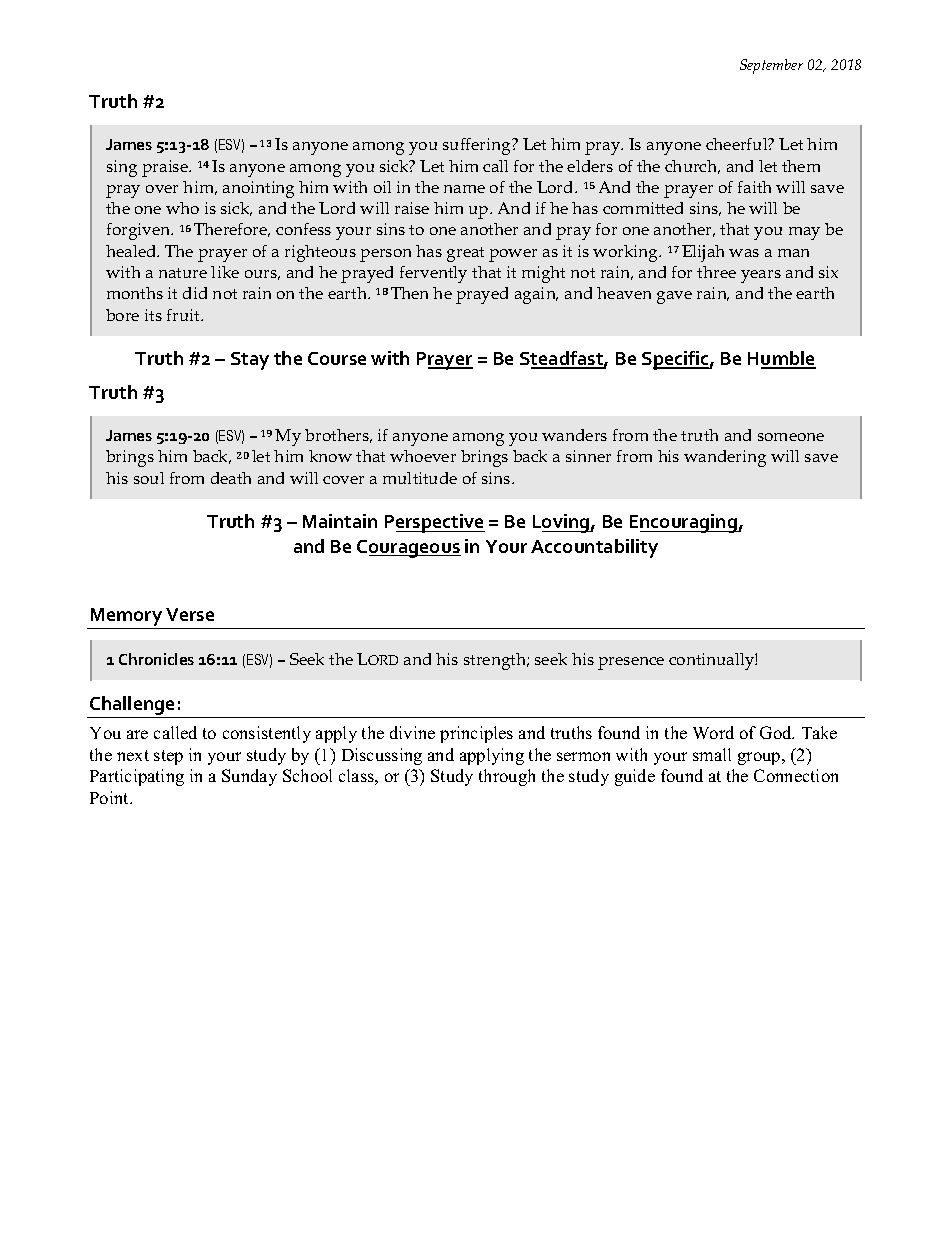 This screenshot has height=1233, width=952. What do you see at coordinates (409, 293) in the screenshot?
I see `Then` at bounding box center [409, 293].
